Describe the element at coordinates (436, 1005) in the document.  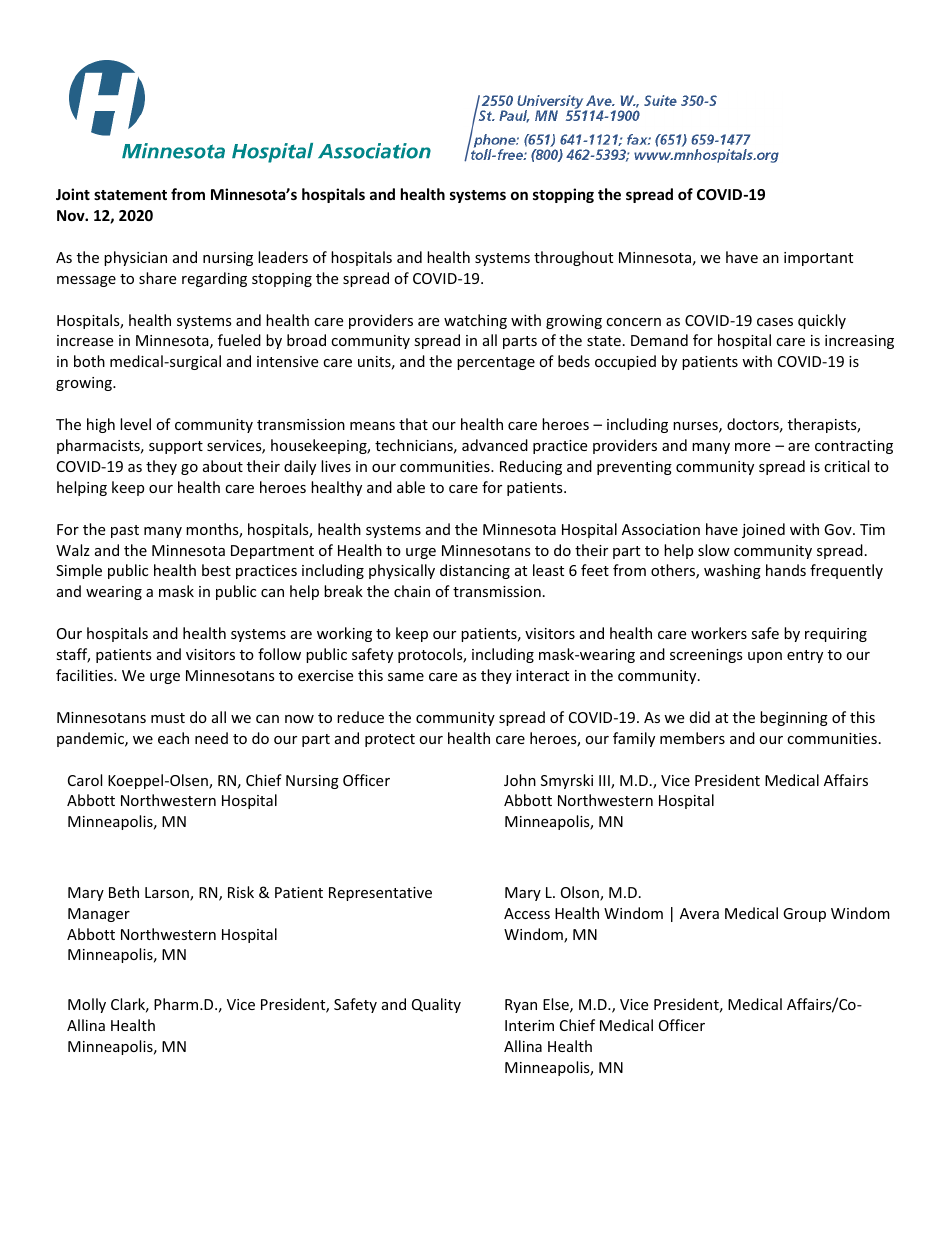
I see `Quality` at that location.
